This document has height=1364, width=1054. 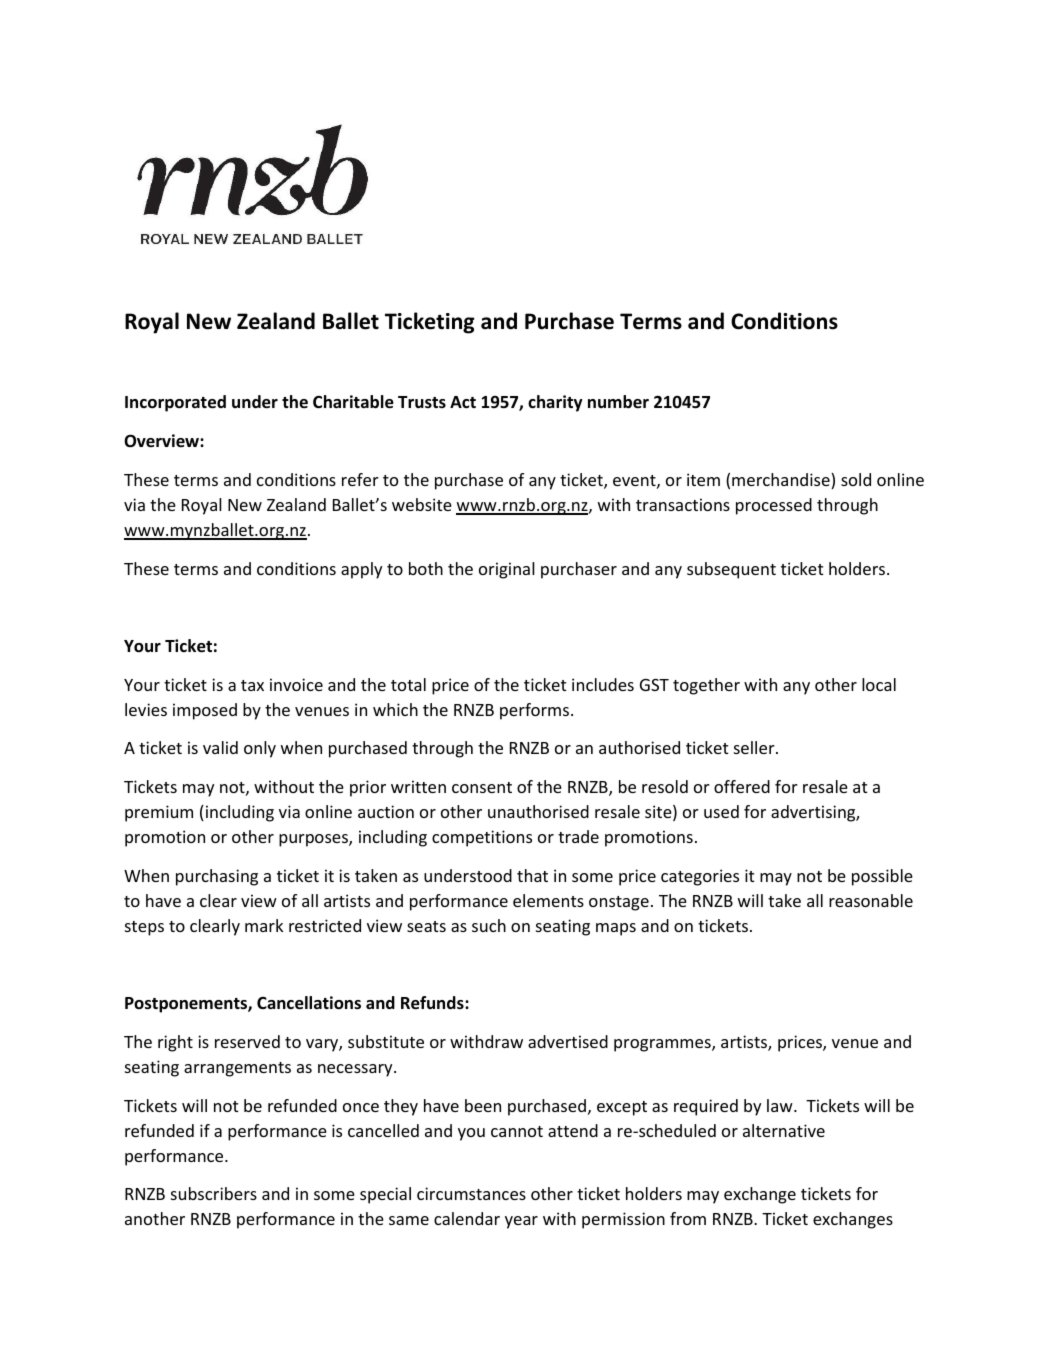 I want to click on subsequent, so click(x=731, y=570).
